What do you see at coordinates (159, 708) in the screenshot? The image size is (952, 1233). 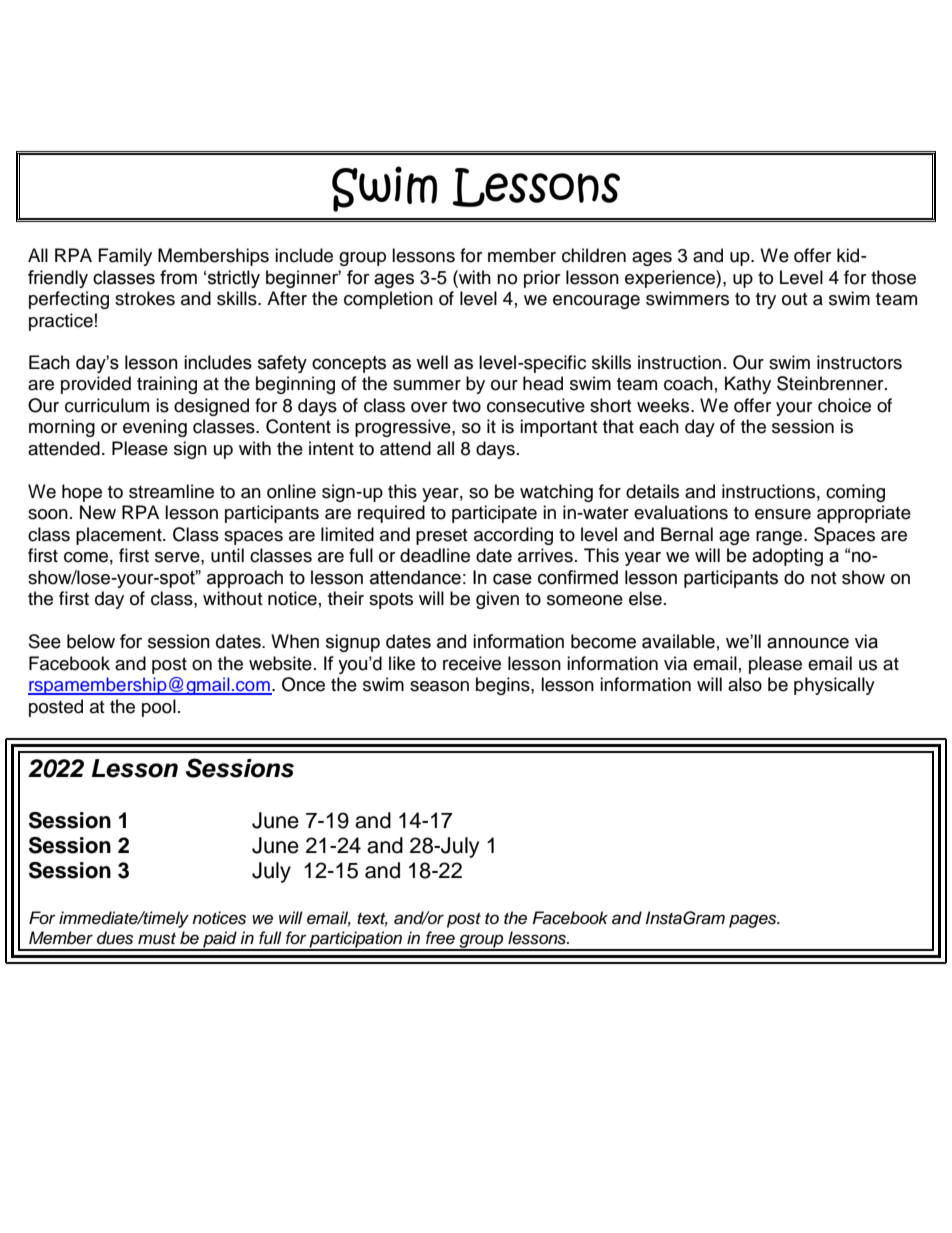 I see `pool` at bounding box center [159, 708].
